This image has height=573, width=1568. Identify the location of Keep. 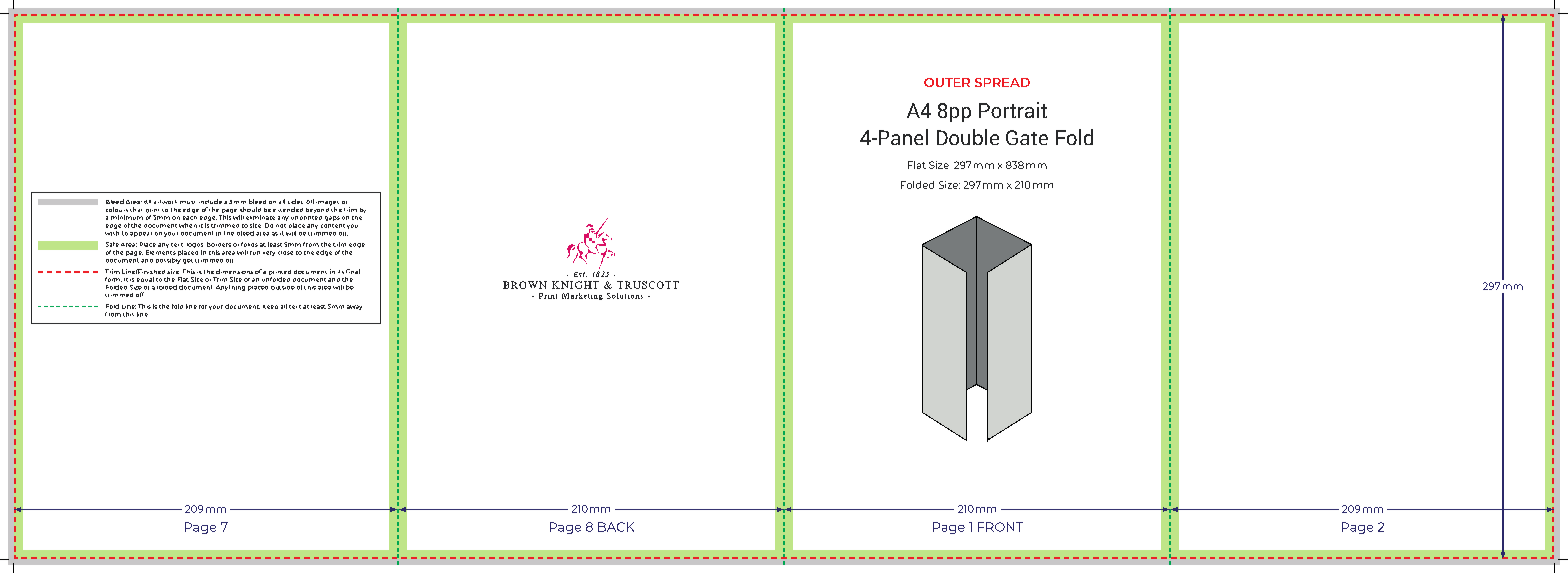
(270, 307).
